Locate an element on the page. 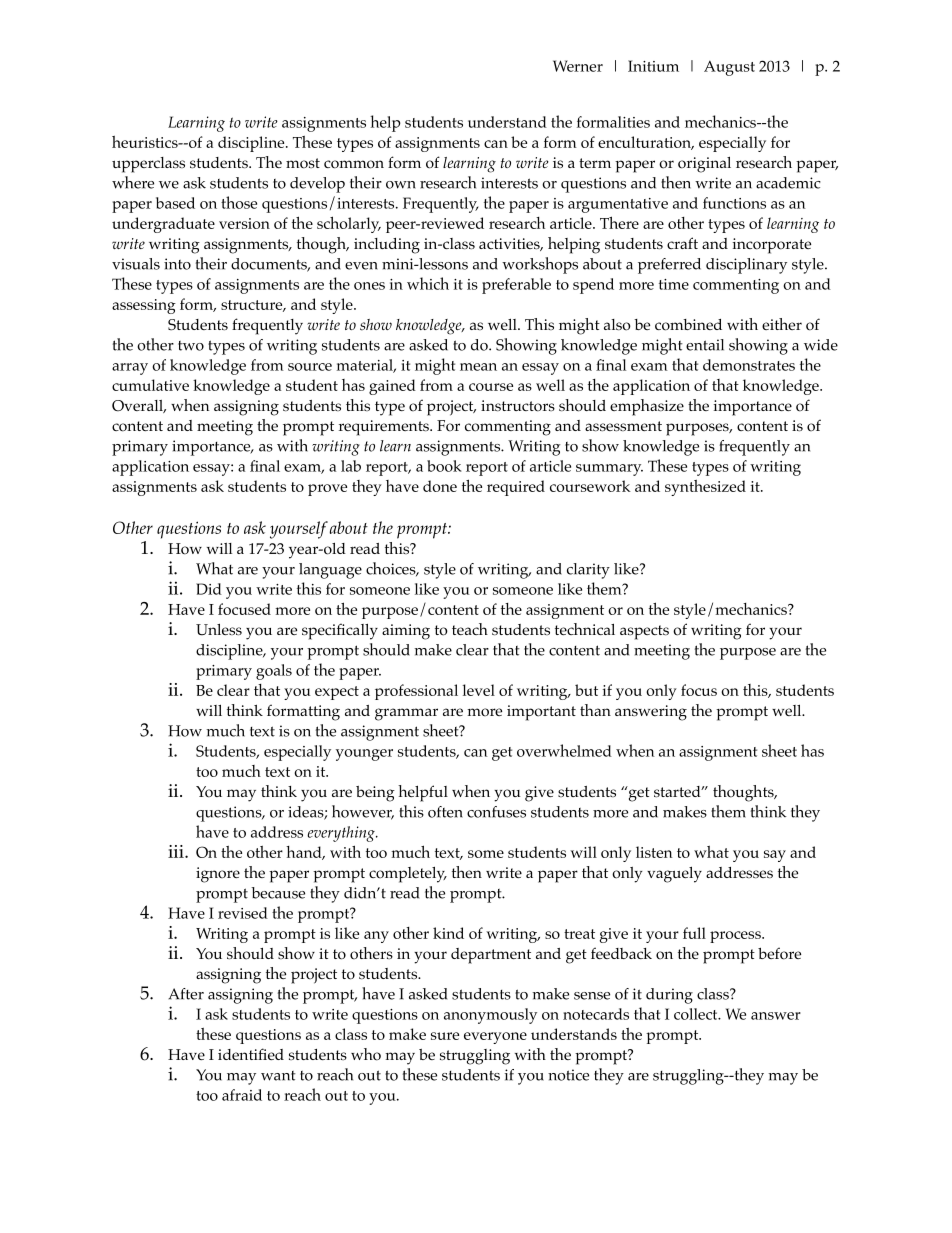 Image resolution: width=952 pixels, height=1233 pixels. most is located at coordinates (303, 163).
